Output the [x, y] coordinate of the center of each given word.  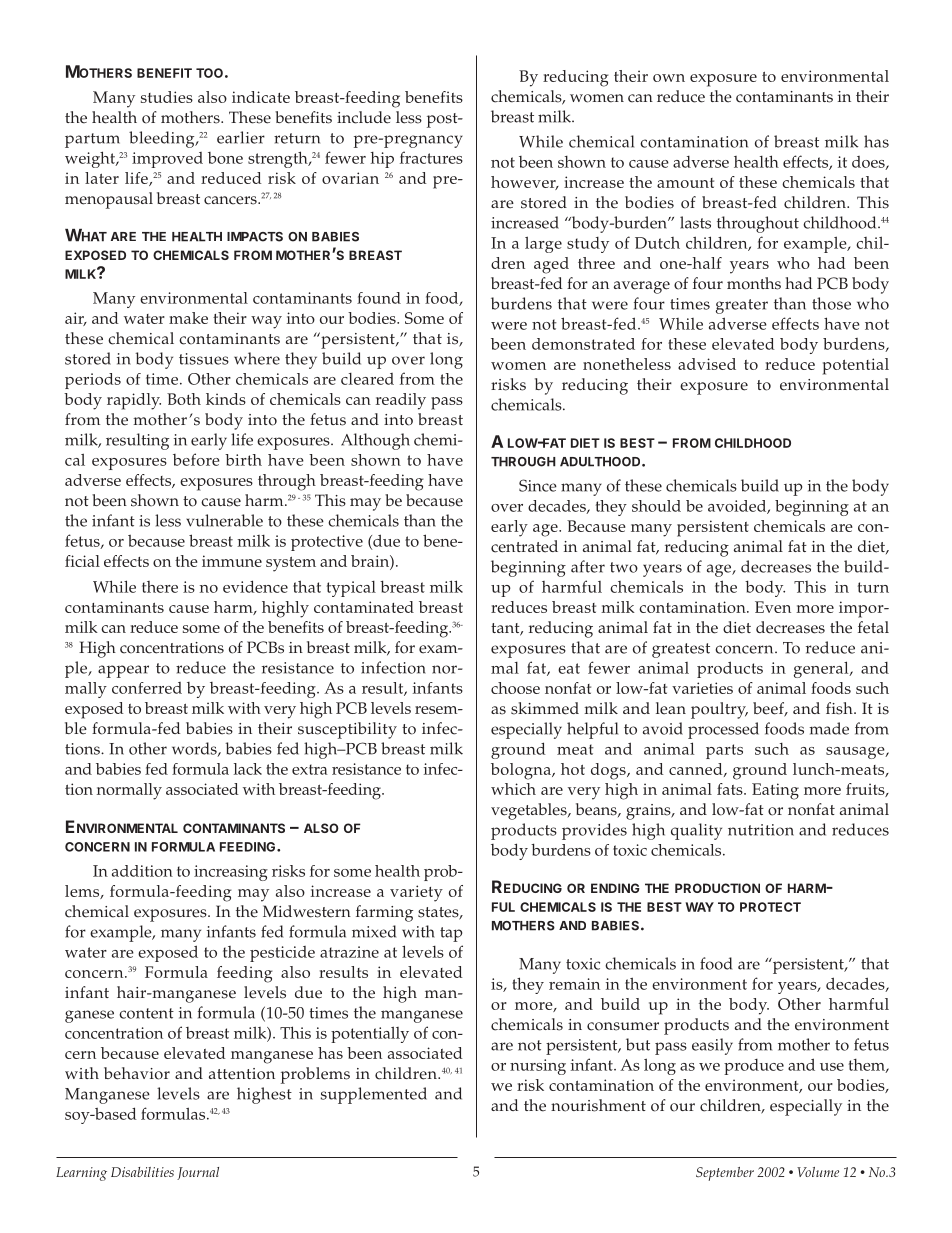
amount [685, 183]
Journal [198, 1173]
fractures [431, 157]
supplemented [374, 1095]
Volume [818, 1172]
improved [167, 160]
